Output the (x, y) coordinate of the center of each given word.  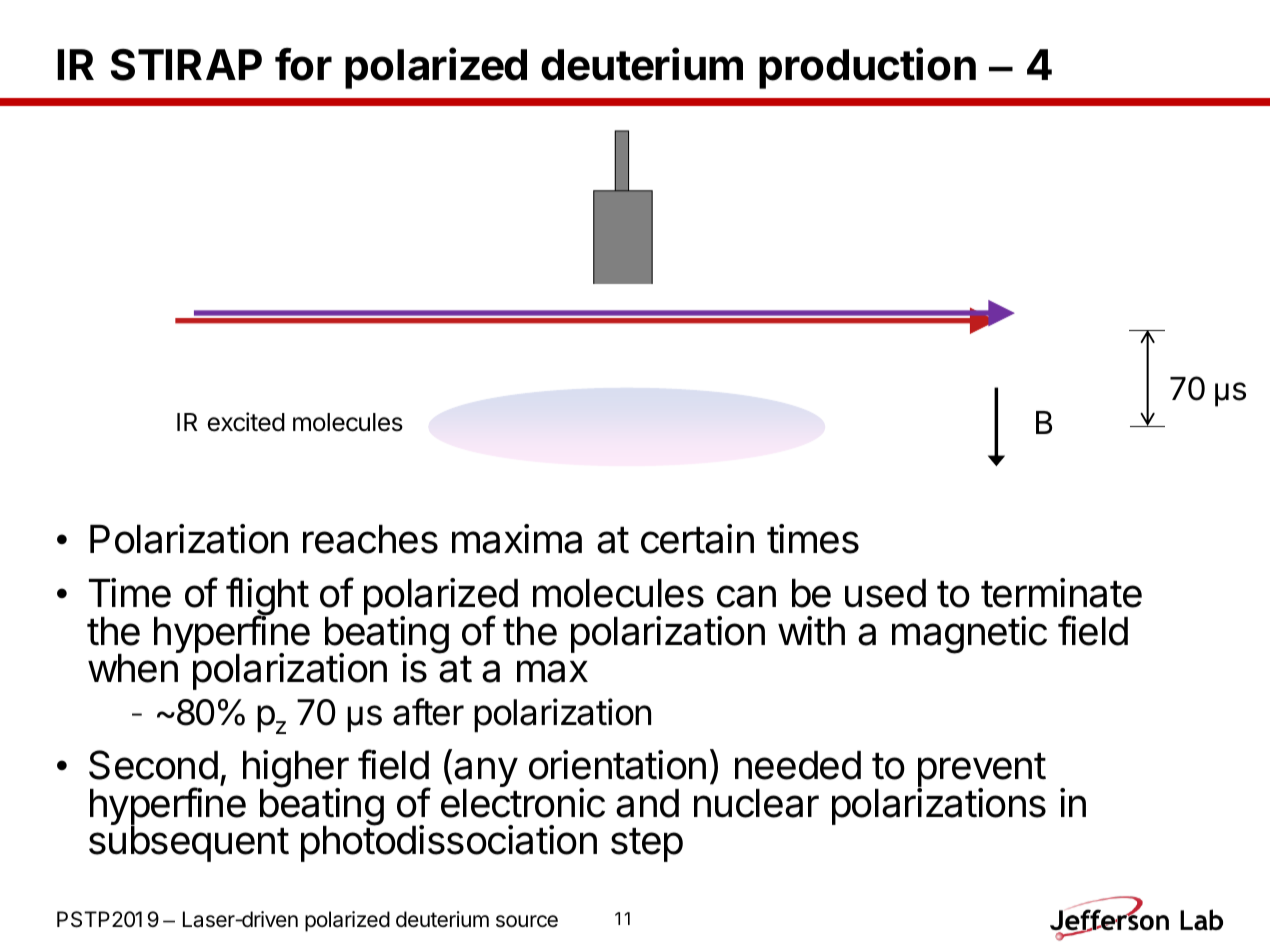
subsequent (189, 843)
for (303, 64)
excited (246, 422)
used (885, 593)
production (867, 68)
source (527, 921)
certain (697, 539)
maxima (517, 539)
